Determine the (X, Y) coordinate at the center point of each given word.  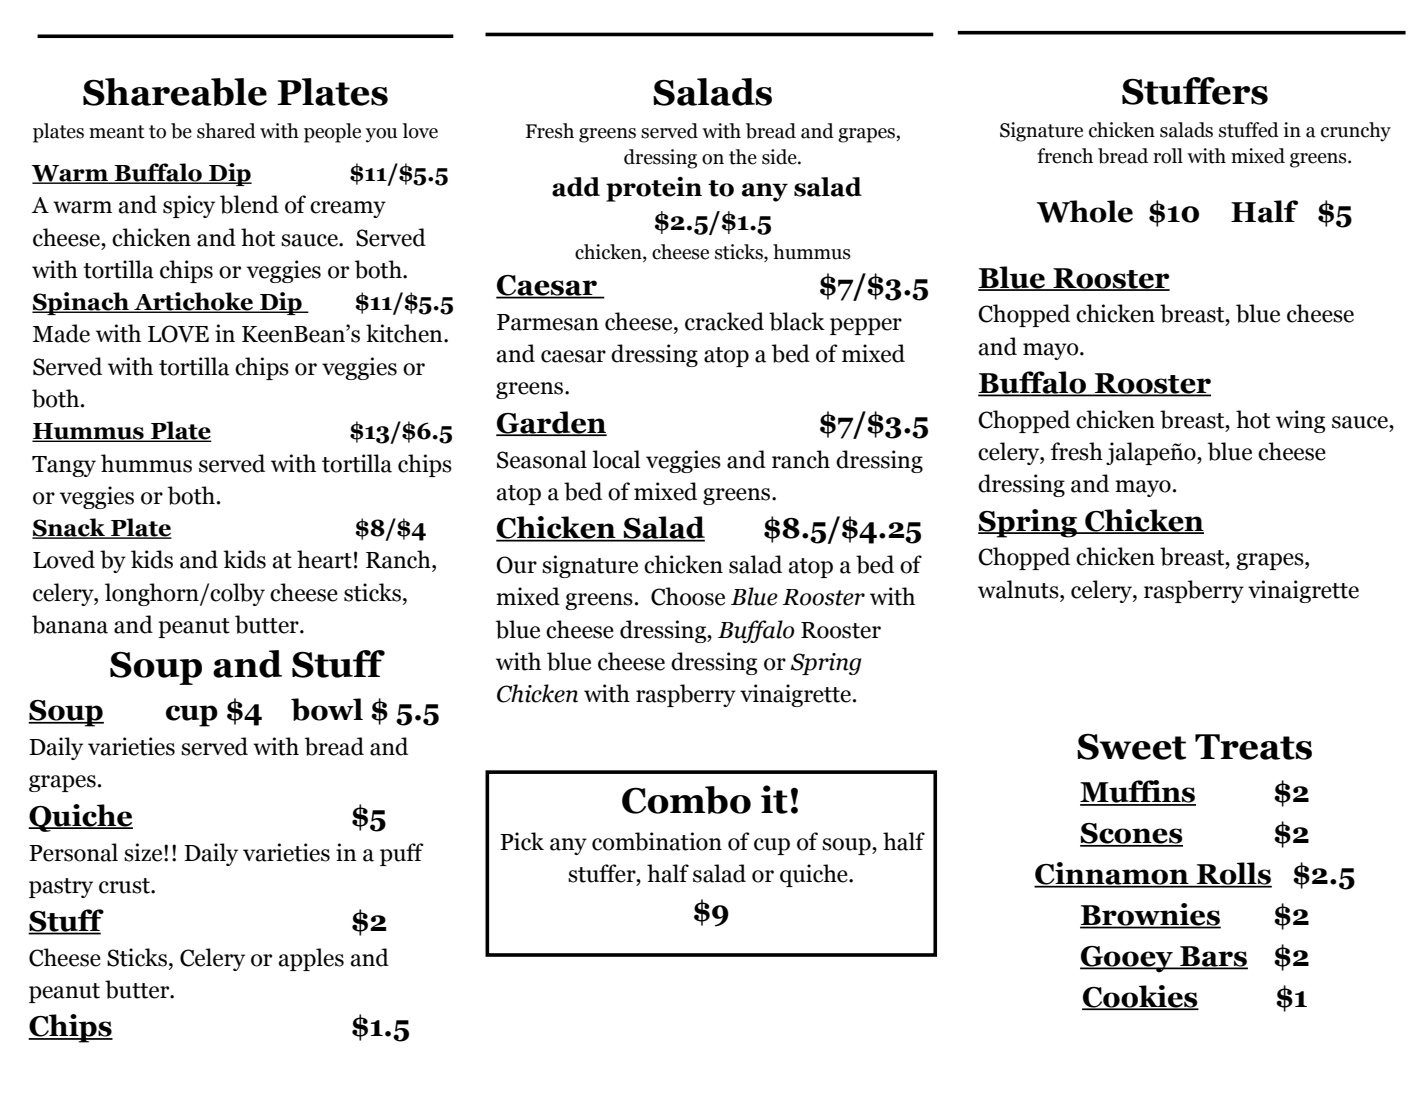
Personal (73, 852)
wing (1300, 421)
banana (70, 624)
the (743, 157)
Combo (686, 800)
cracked (724, 321)
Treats (1253, 747)
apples (311, 959)
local (616, 459)
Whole (1084, 211)
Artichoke (194, 302)
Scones (1131, 834)
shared (226, 131)
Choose (688, 596)
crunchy (1356, 132)
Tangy (64, 466)
